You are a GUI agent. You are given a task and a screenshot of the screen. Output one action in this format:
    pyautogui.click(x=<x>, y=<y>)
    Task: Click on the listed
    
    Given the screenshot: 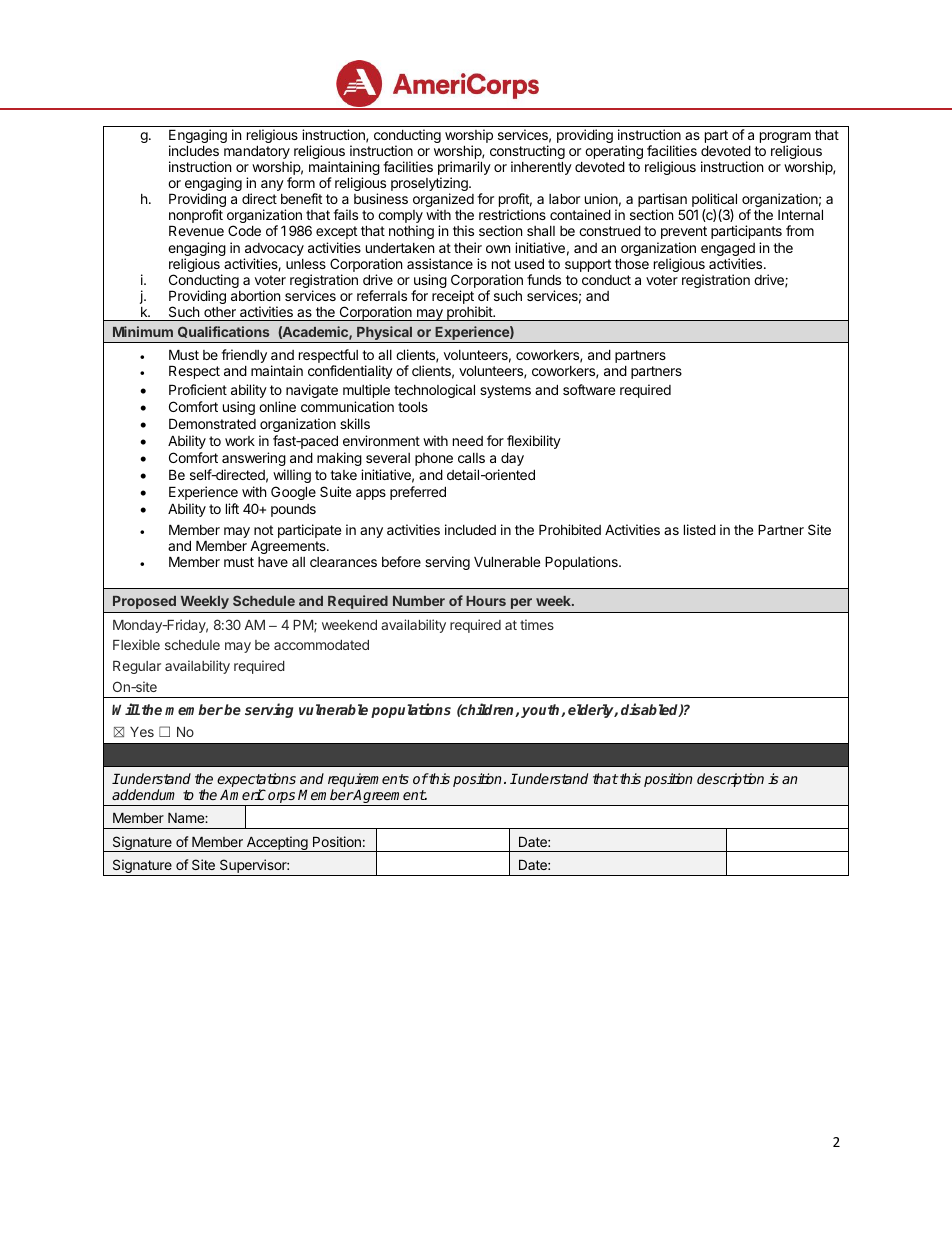 What is the action you would take?
    pyautogui.click(x=700, y=529)
